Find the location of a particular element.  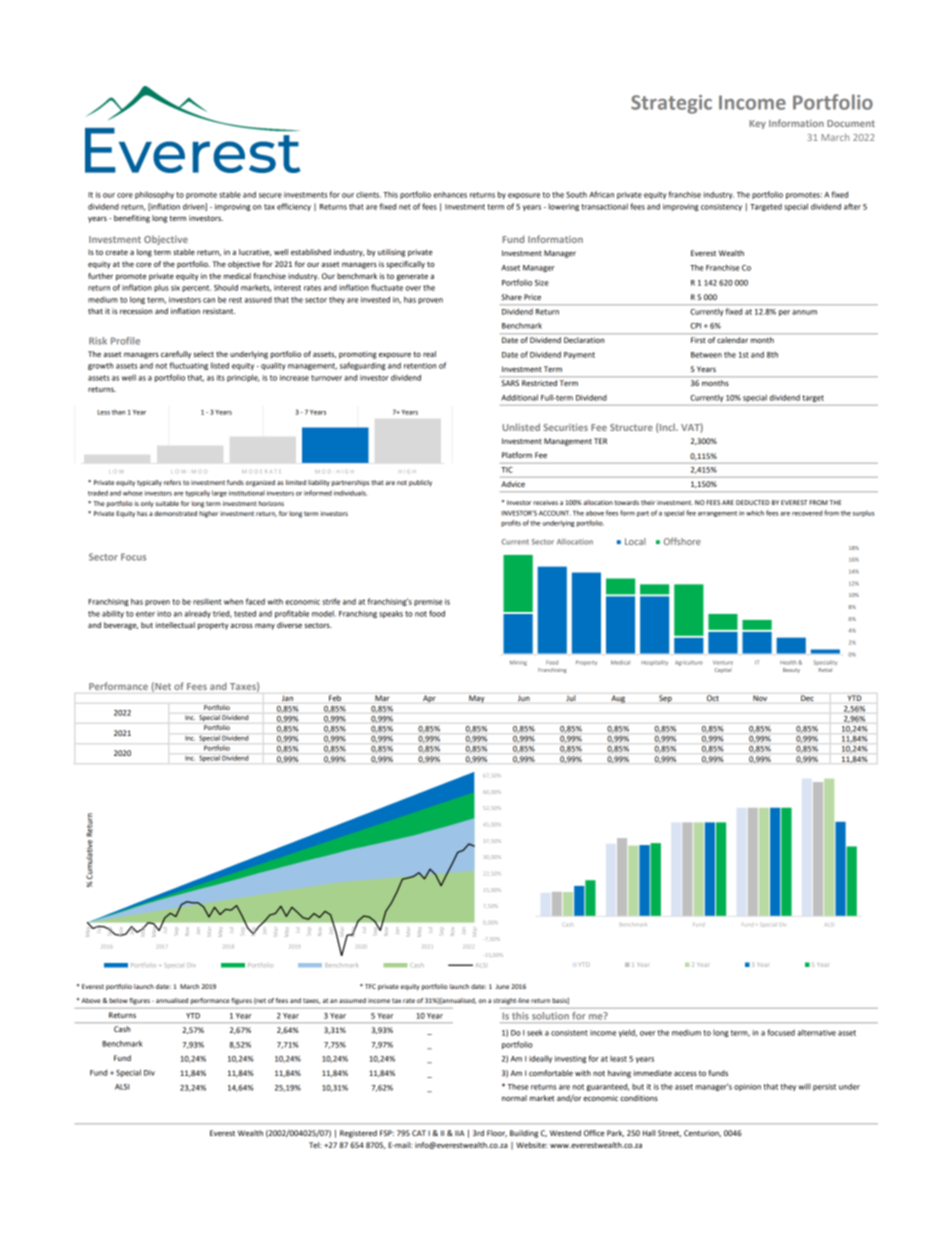

IIA is located at coordinates (459, 1133).
